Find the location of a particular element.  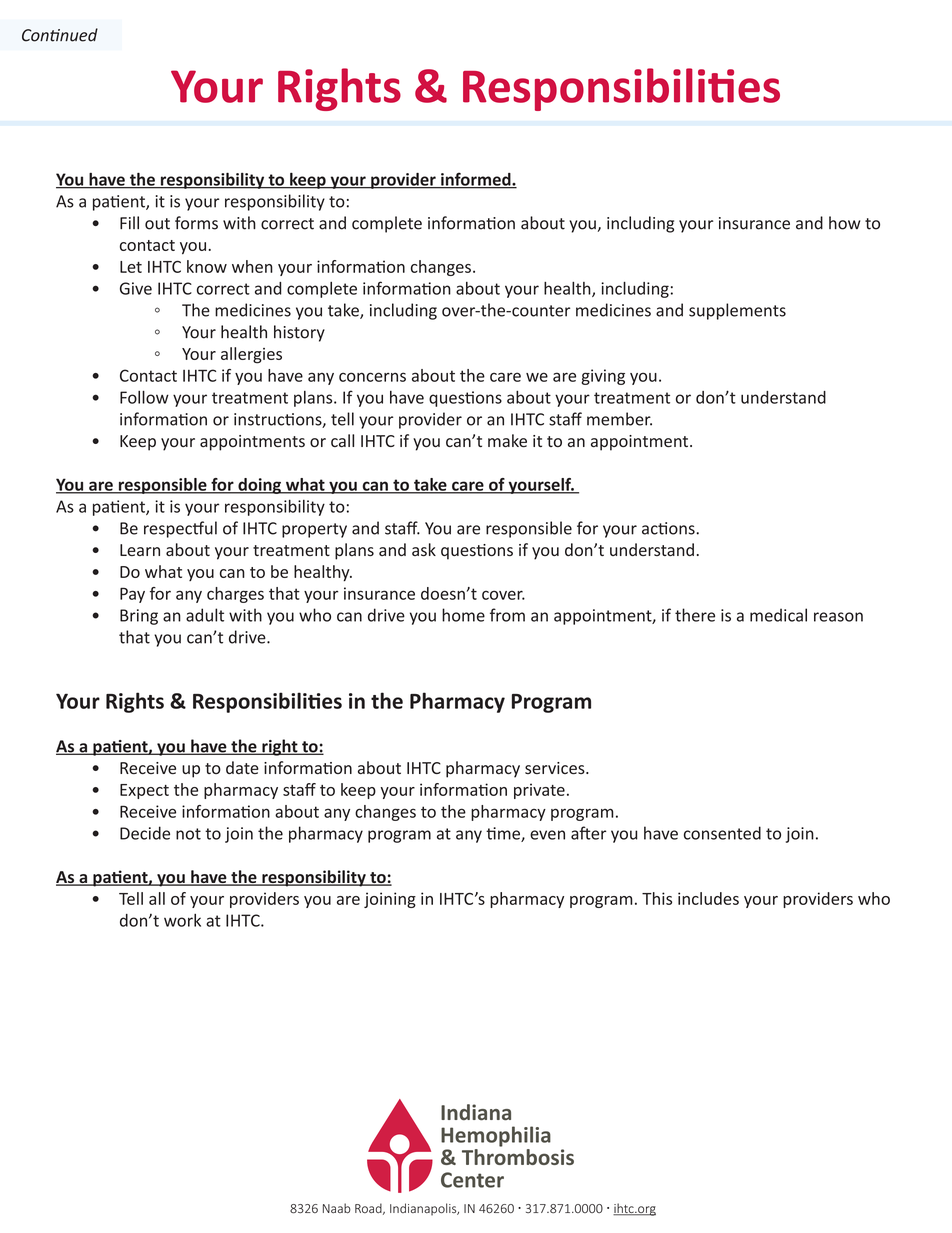

work is located at coordinates (182, 920).
